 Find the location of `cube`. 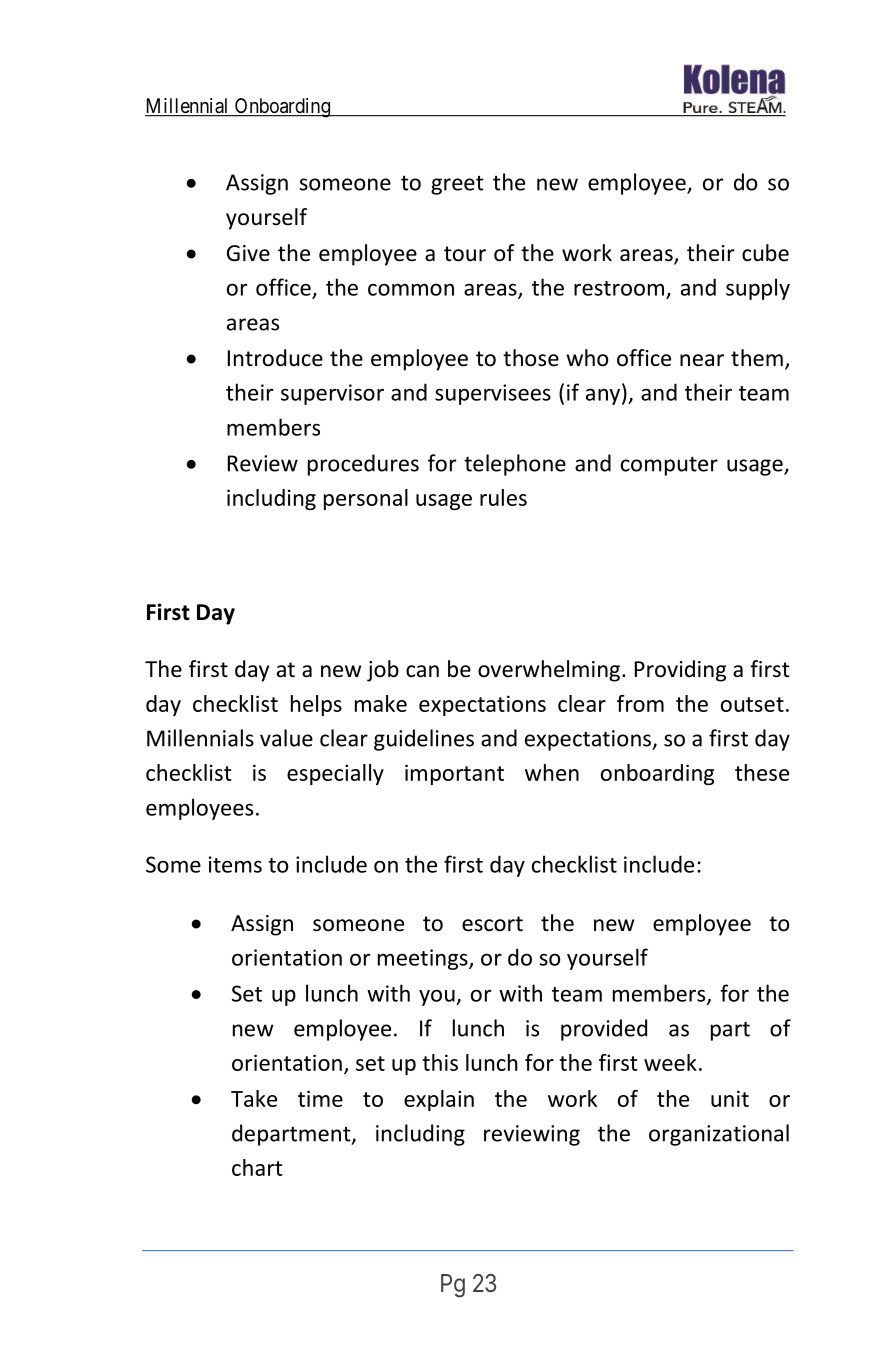

cube is located at coordinates (765, 253).
